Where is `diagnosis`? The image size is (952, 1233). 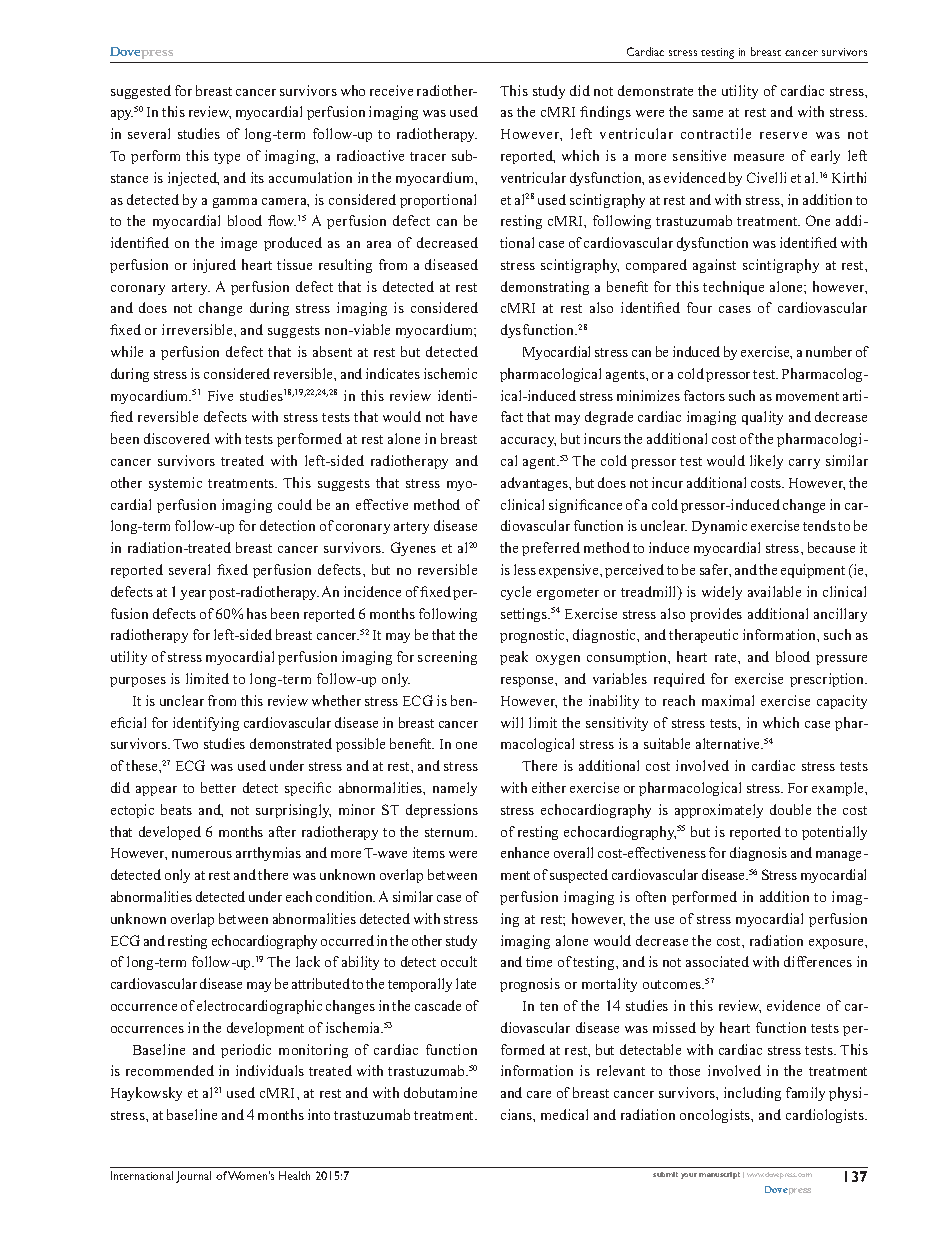 diagnosis is located at coordinates (758, 854).
